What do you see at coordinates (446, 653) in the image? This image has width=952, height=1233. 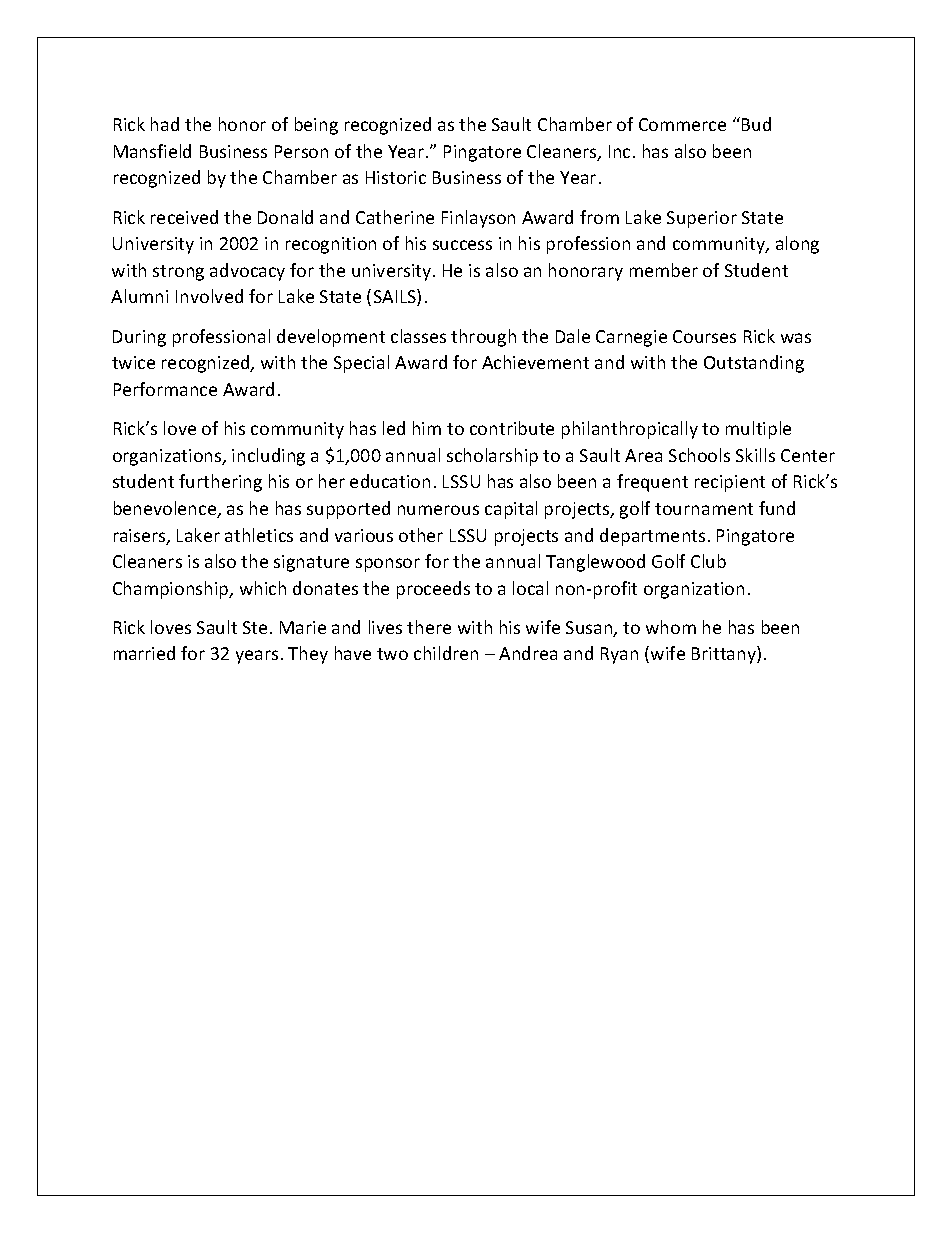 I see `children` at bounding box center [446, 653].
